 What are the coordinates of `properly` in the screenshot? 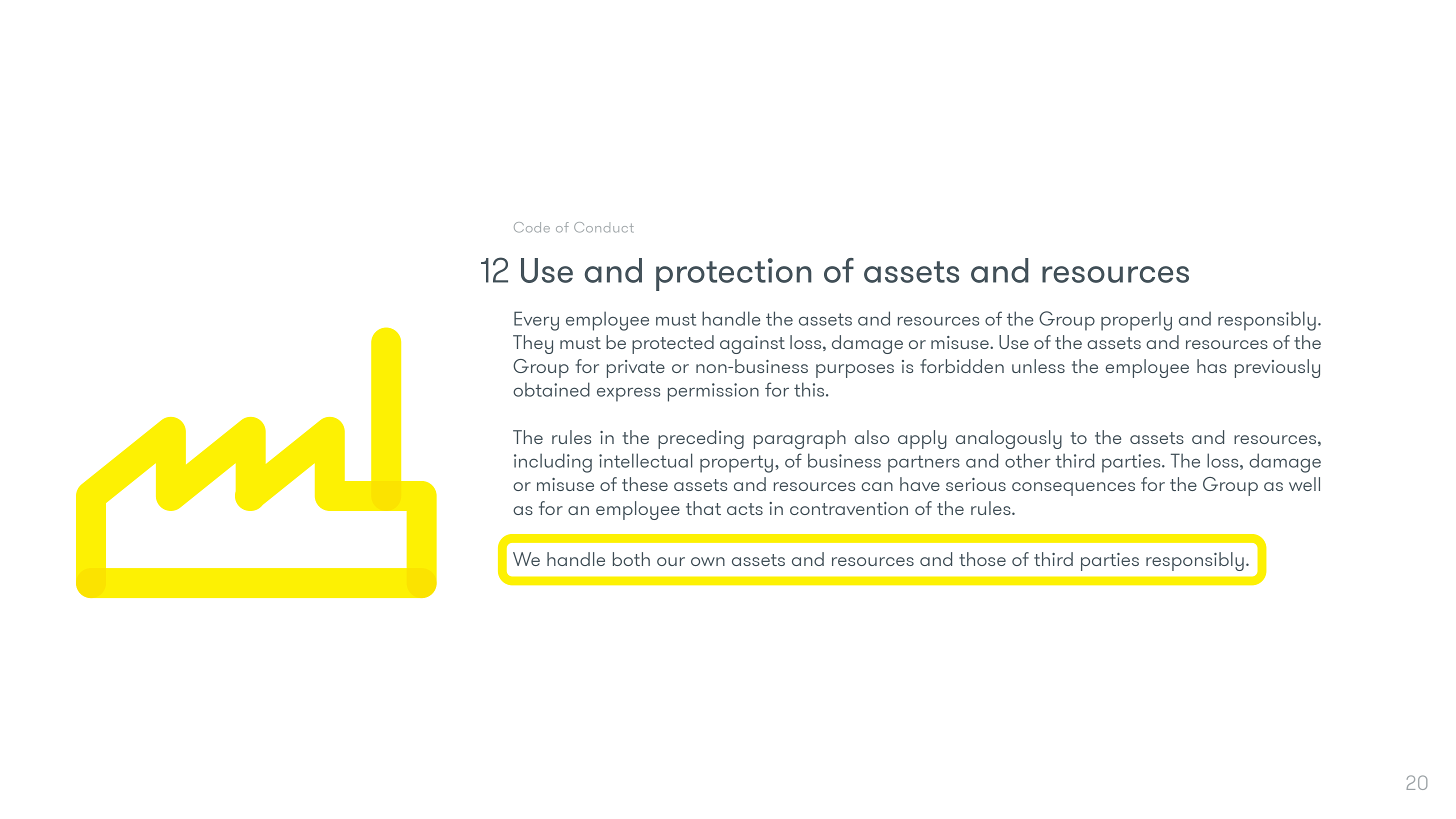 It's located at (1136, 321).
